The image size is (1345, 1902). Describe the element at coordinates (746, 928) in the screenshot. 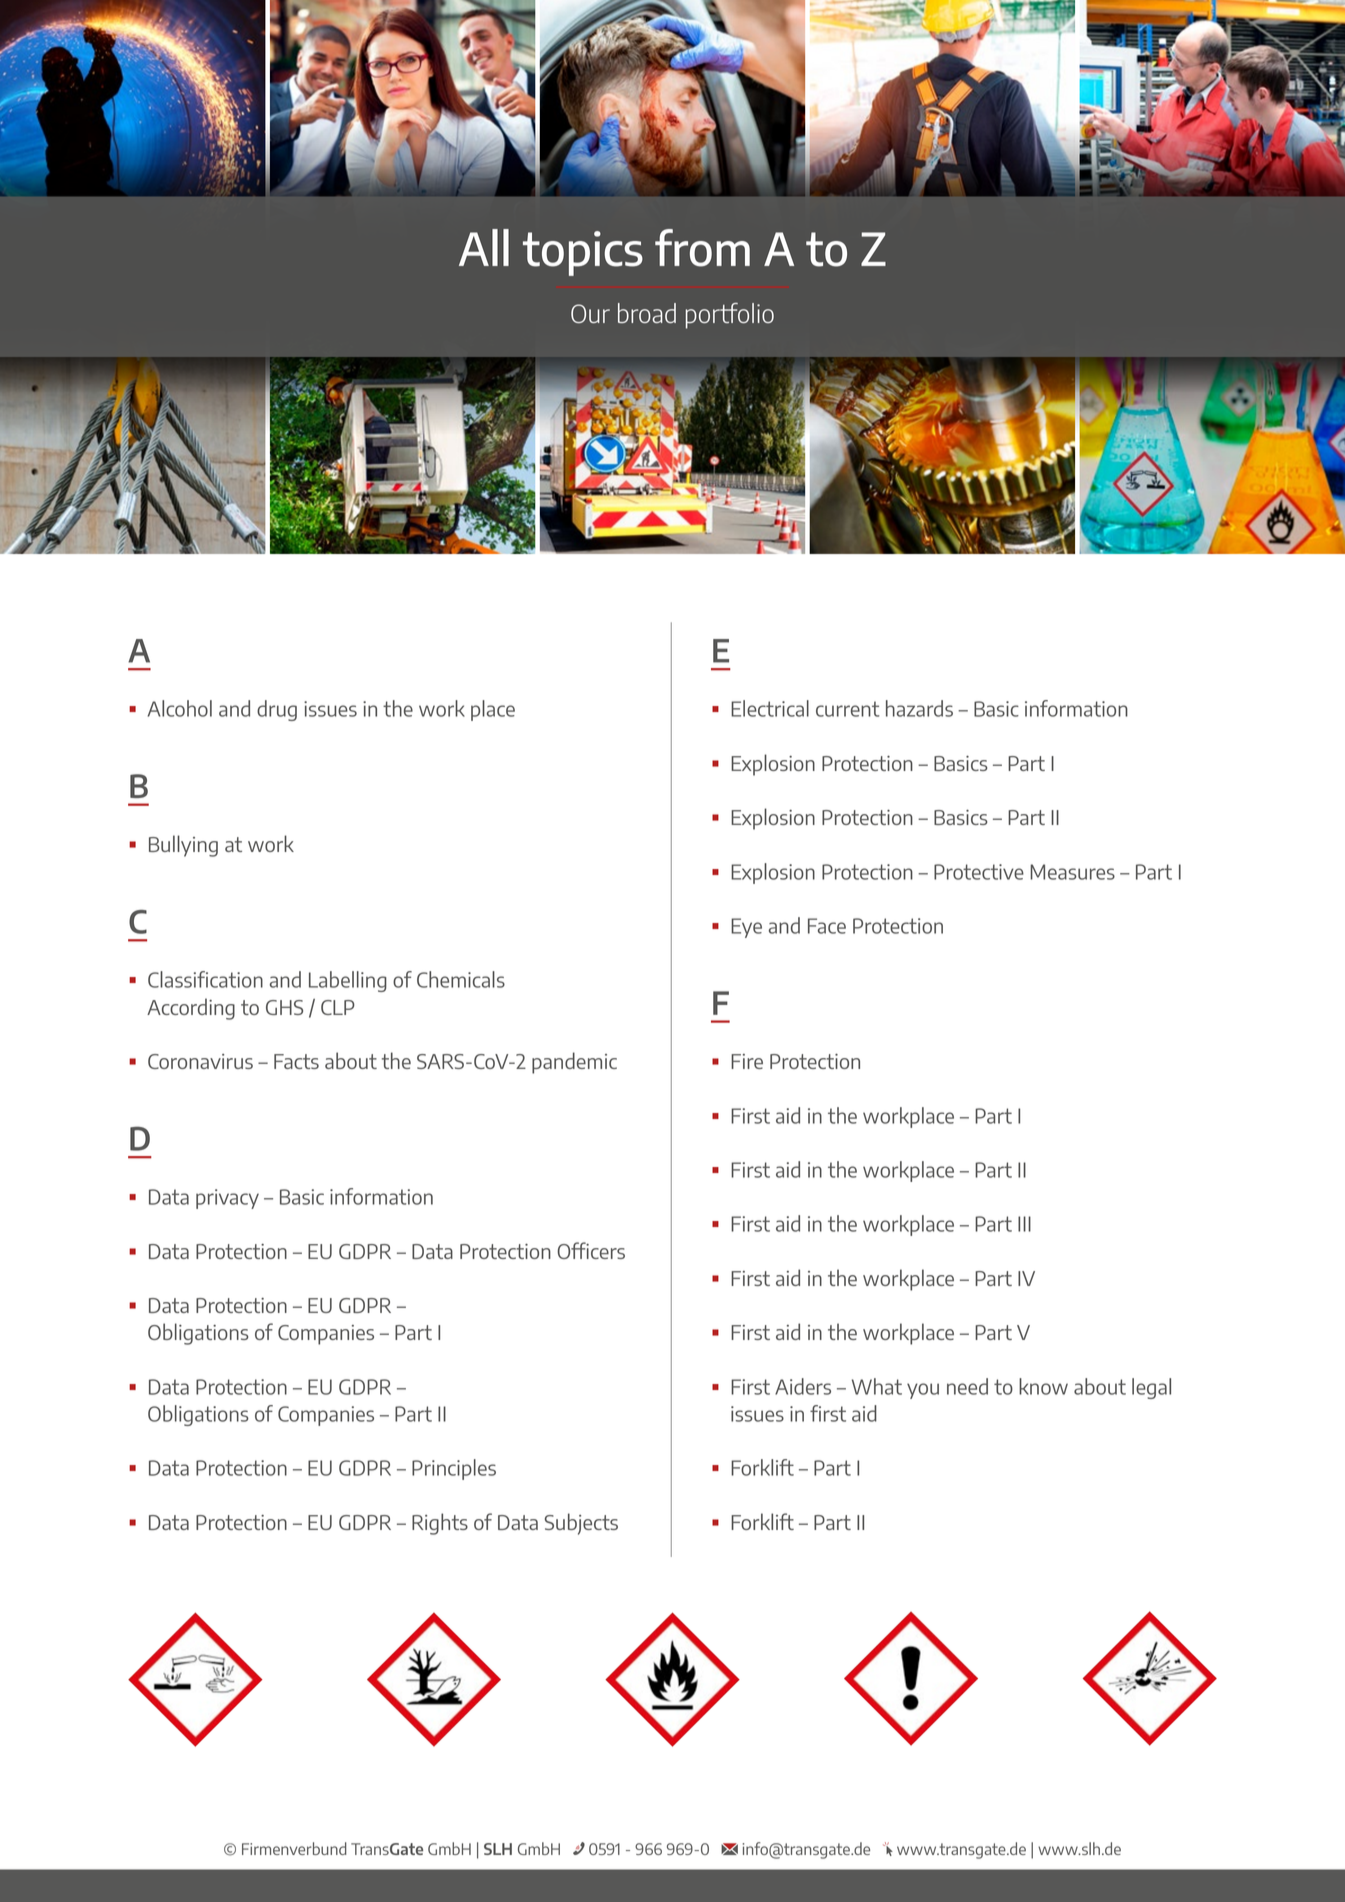

I see `Eye` at that location.
